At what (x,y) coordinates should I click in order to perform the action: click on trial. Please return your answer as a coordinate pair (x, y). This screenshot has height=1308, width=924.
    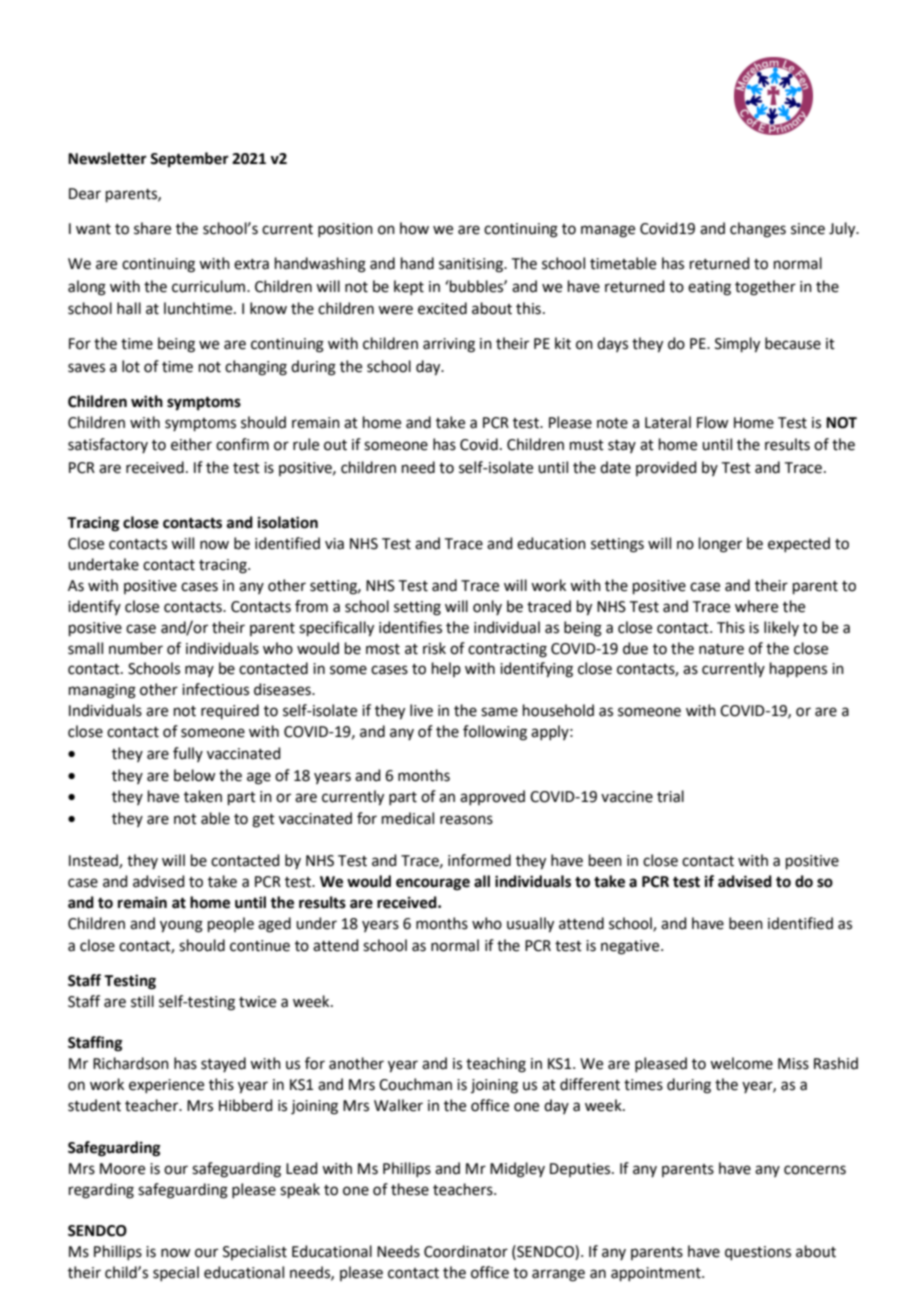
    Looking at the image, I should click on (670, 796).
